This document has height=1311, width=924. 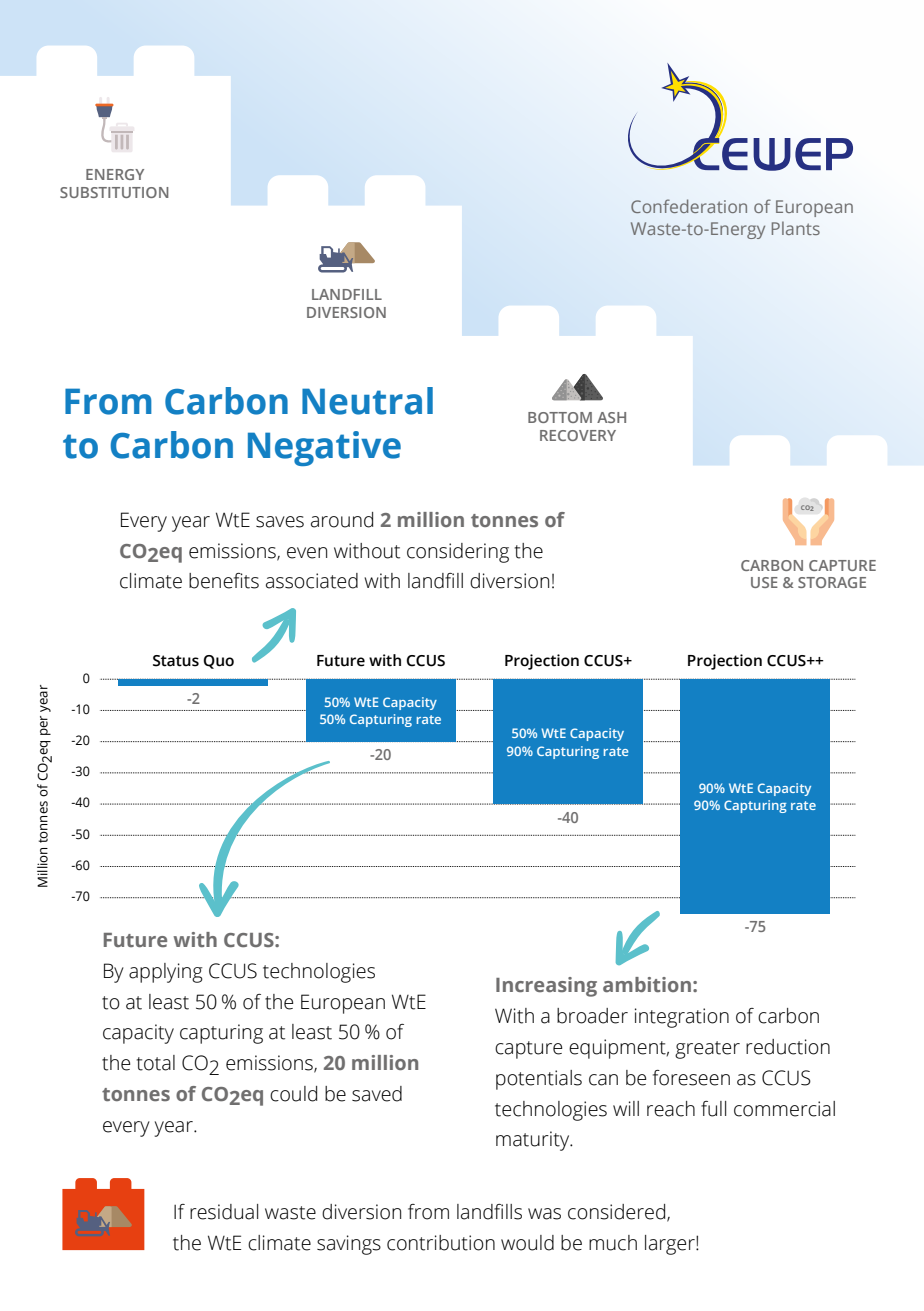 I want to click on considering, so click(x=458, y=553).
